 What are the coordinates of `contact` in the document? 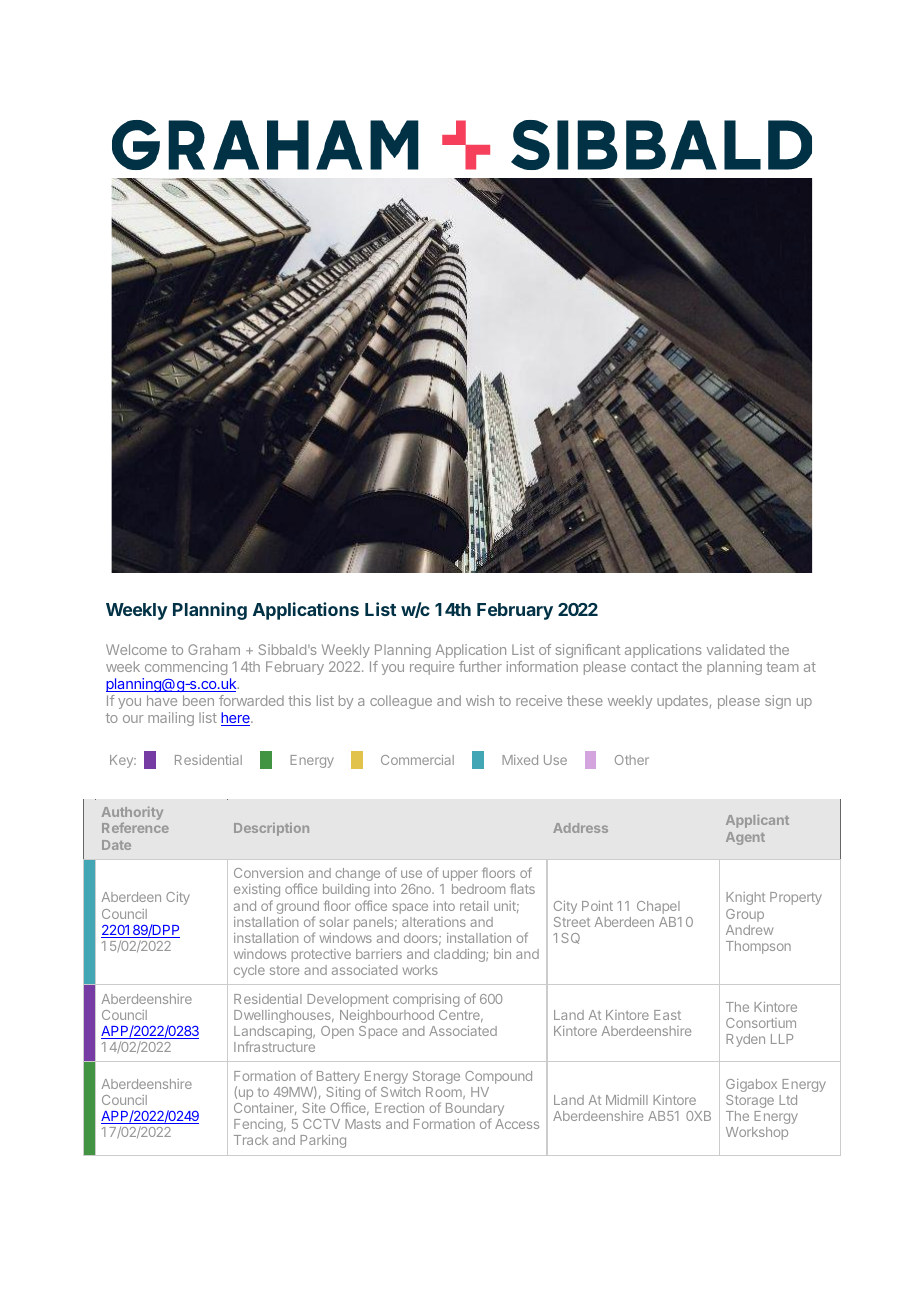 It's located at (654, 667).
